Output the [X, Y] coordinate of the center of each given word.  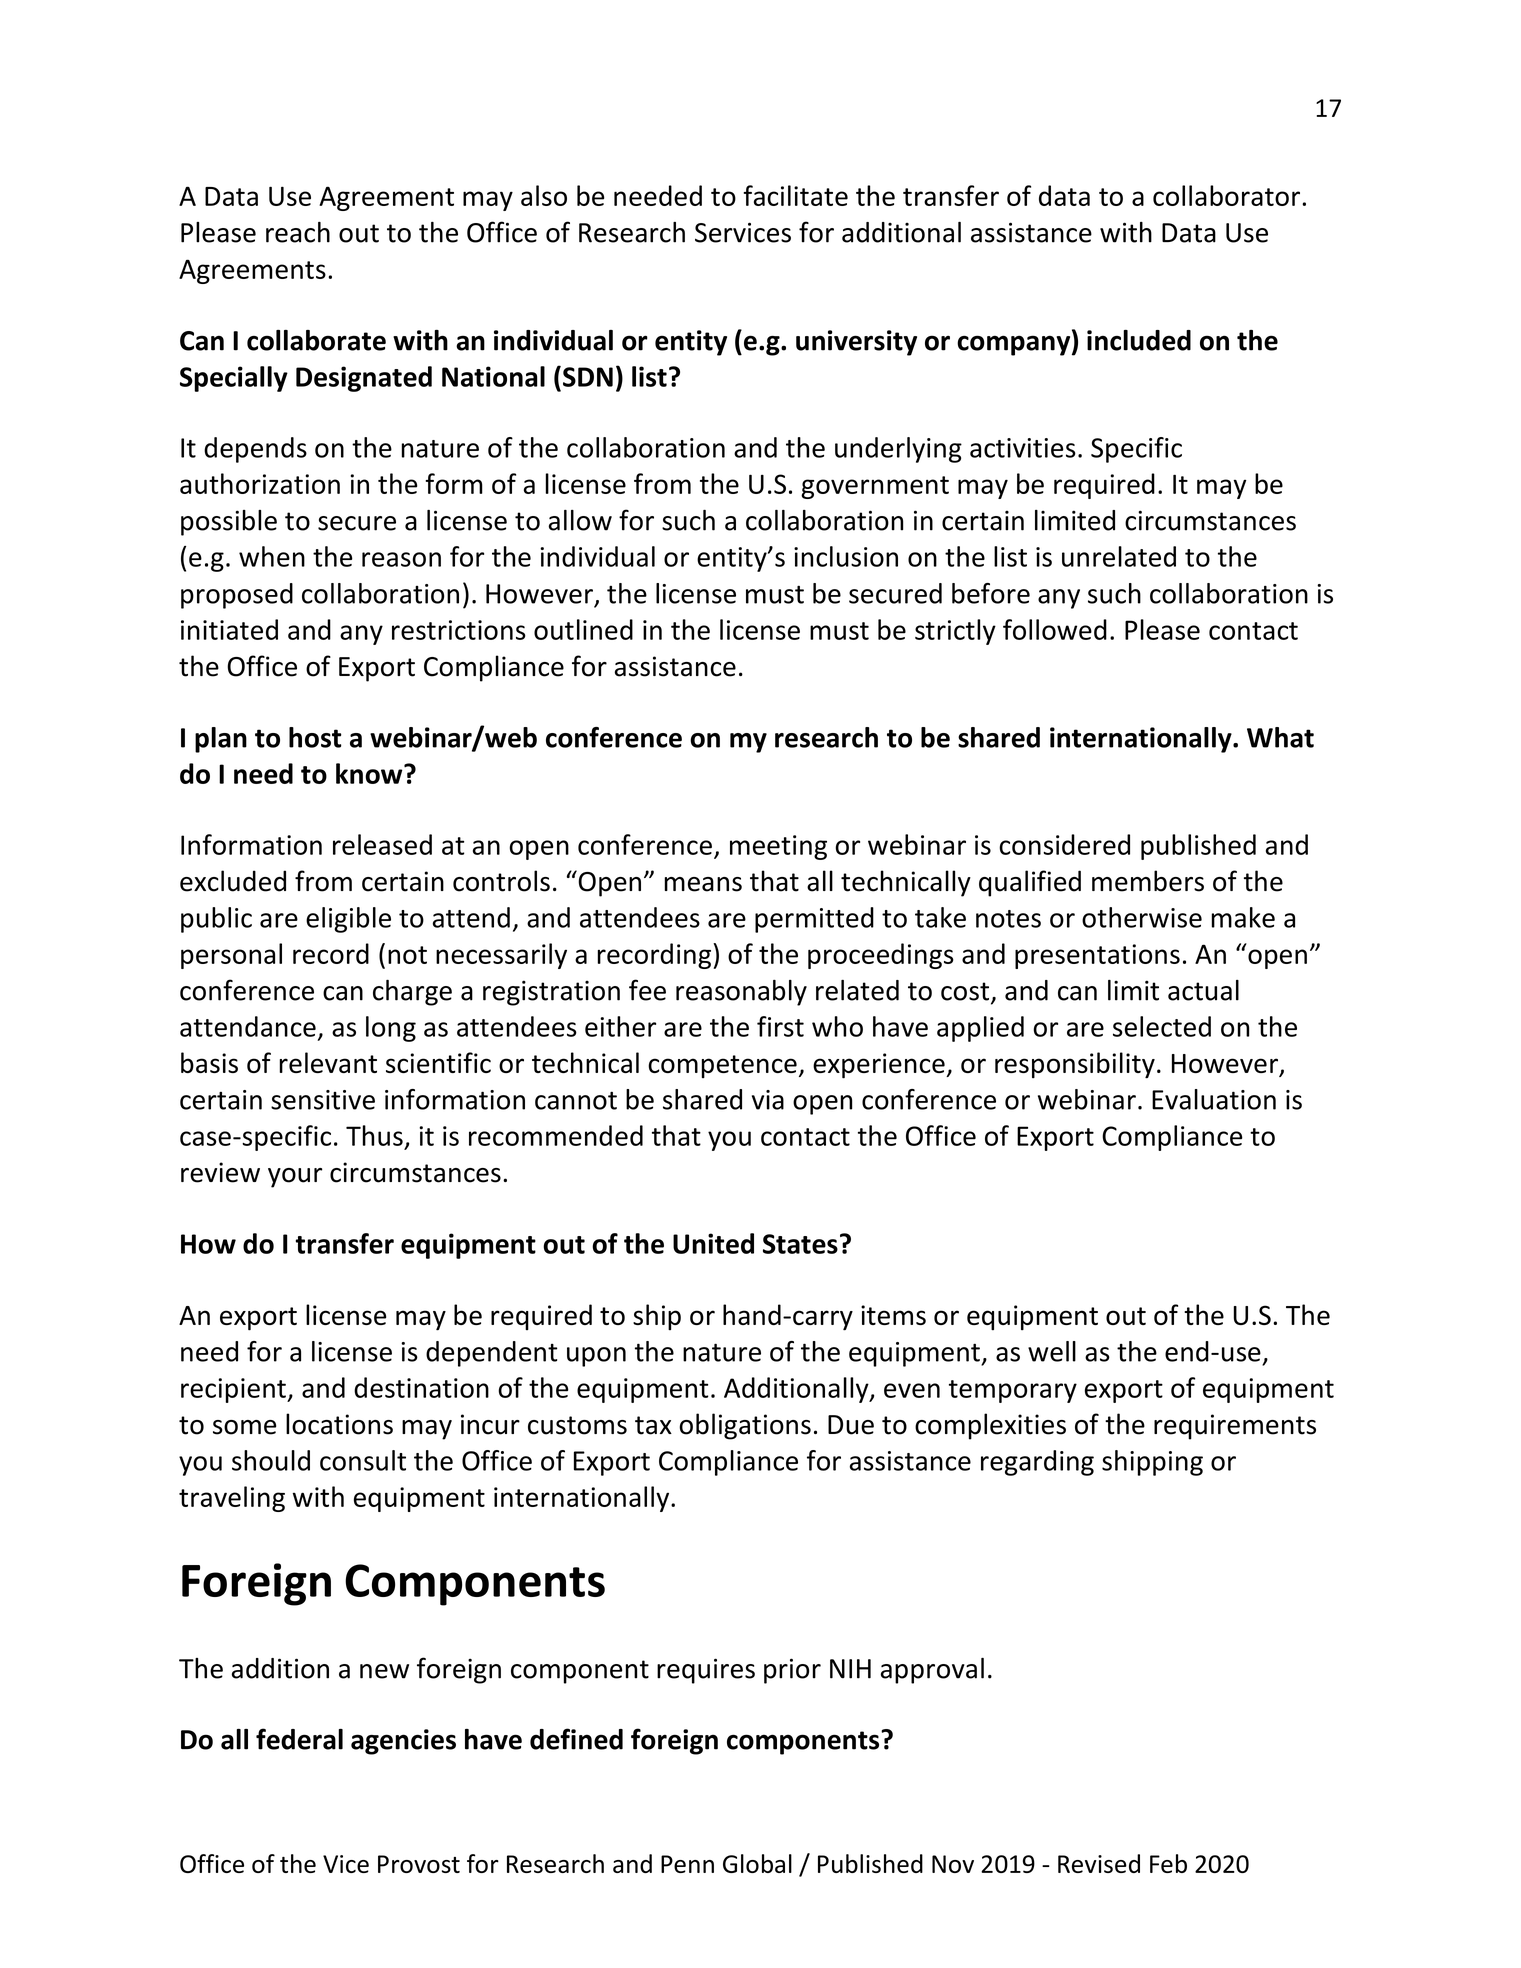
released [382, 844]
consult [363, 1460]
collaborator [1228, 195]
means [703, 884]
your [295, 1178]
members [1148, 881]
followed [1055, 629]
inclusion [846, 556]
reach [298, 232]
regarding [1037, 1463]
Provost [419, 1864]
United [713, 1243]
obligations [745, 1426]
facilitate [795, 195]
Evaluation [1214, 1099]
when [272, 556]
